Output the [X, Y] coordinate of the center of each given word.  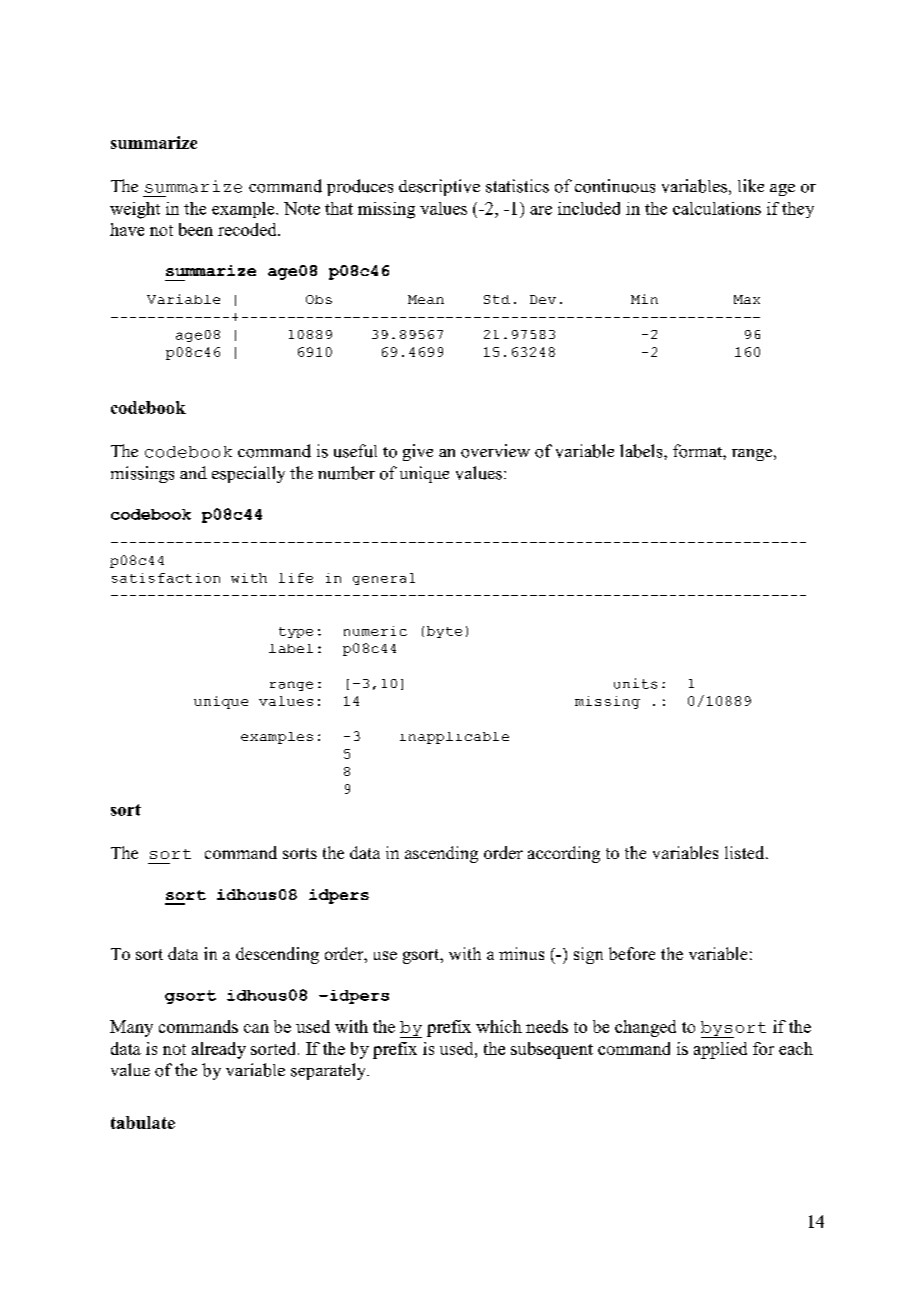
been [196, 229]
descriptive [439, 187]
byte [444, 632]
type [296, 632]
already [219, 1050]
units [635, 683]
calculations [717, 208]
